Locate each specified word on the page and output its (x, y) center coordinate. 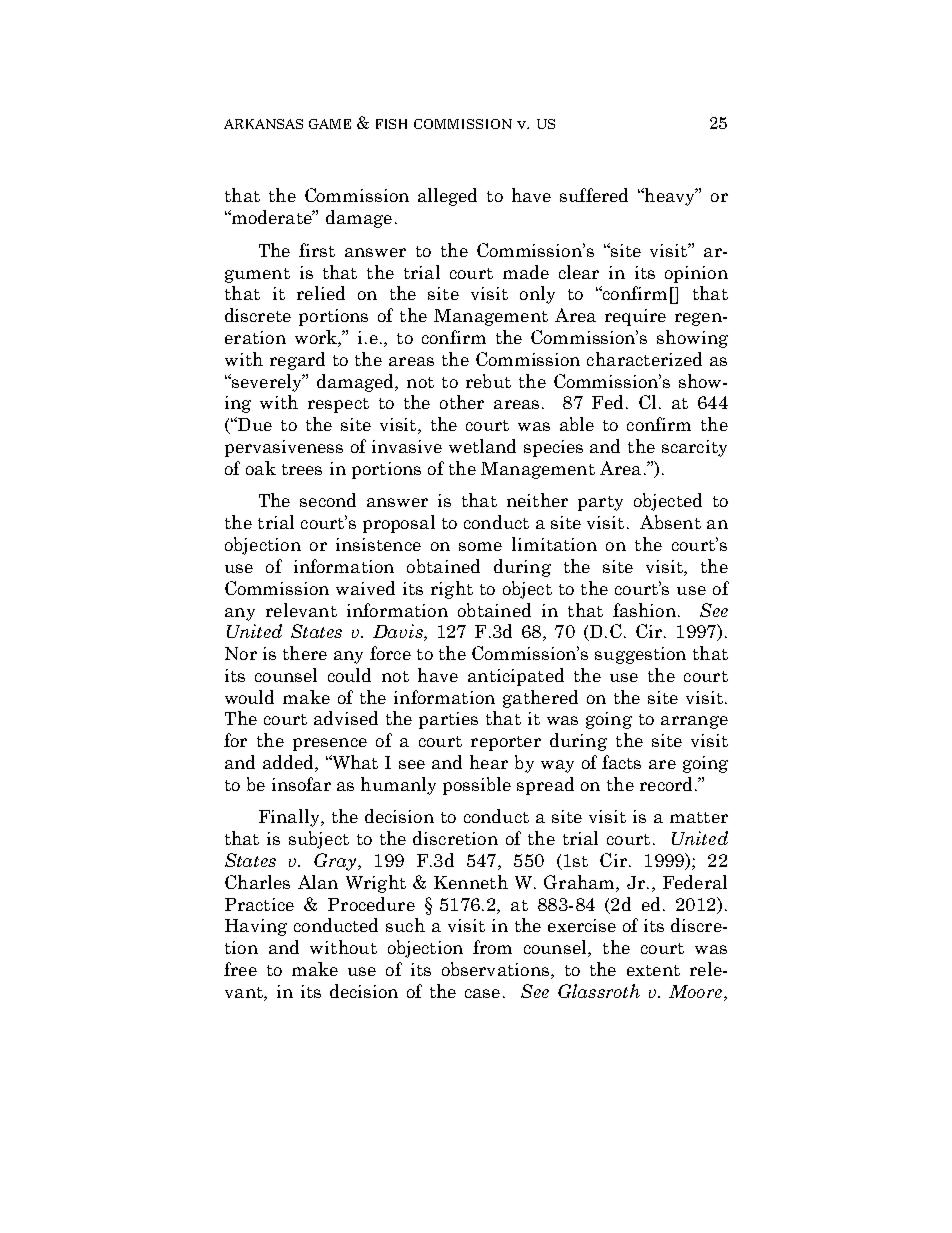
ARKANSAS (263, 124)
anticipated (516, 677)
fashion (644, 610)
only (537, 295)
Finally (290, 818)
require (635, 317)
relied (321, 293)
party (600, 503)
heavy (670, 197)
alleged (447, 197)
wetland (482, 446)
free (240, 969)
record (666, 784)
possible (477, 786)
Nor (241, 653)
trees (302, 469)
